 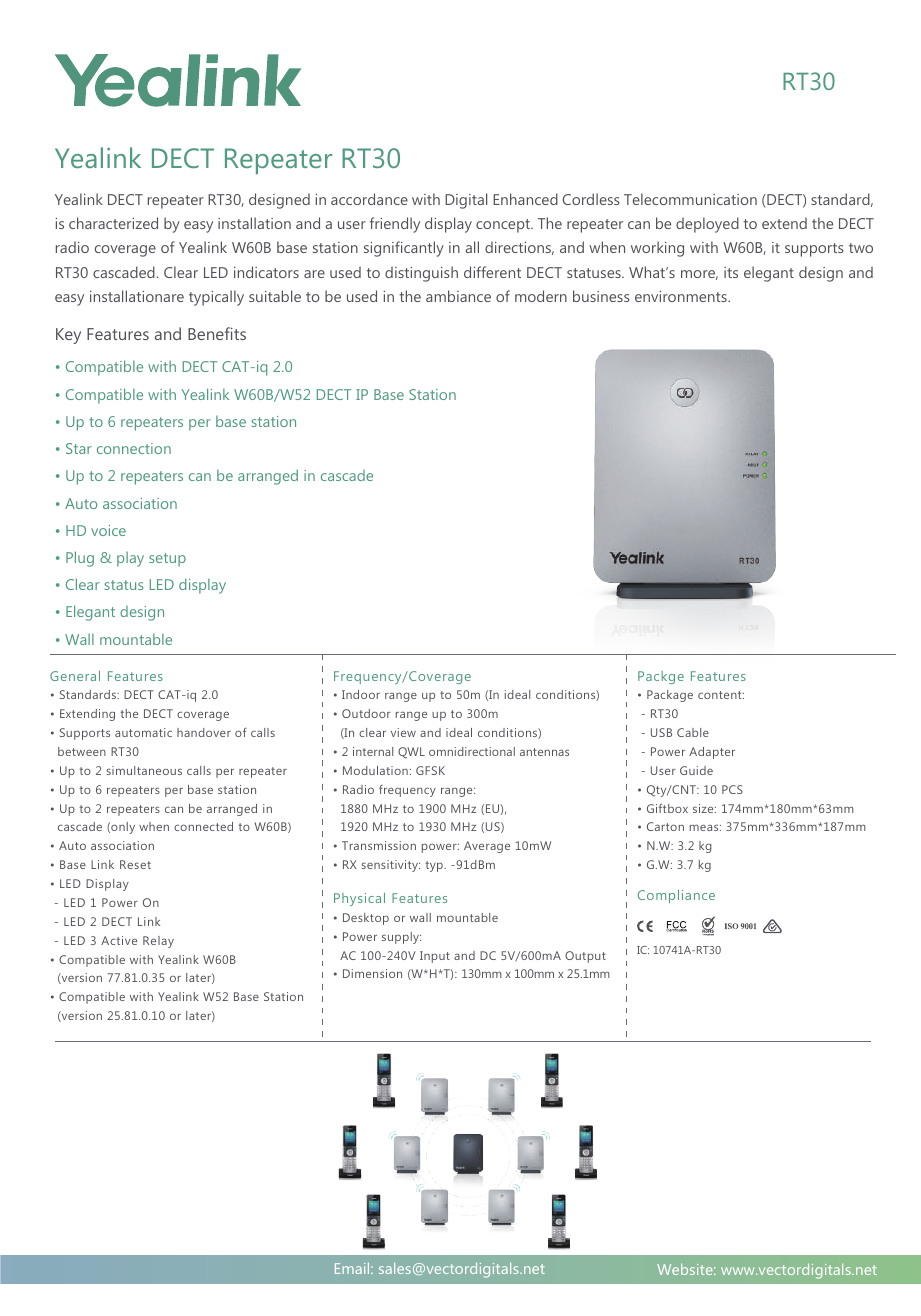 I want to click on concept, so click(x=504, y=226).
